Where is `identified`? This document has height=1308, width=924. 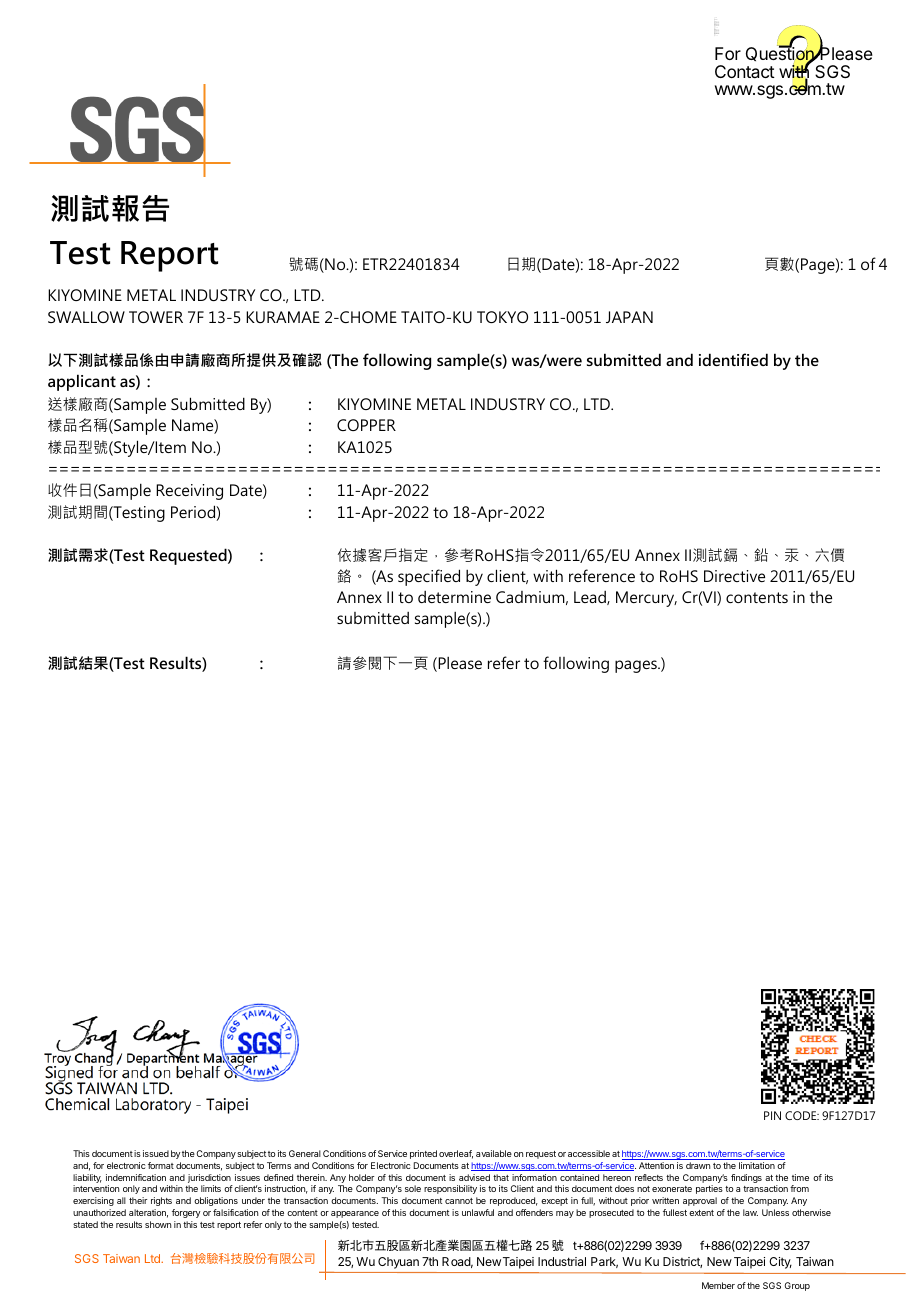
identified is located at coordinates (733, 359).
